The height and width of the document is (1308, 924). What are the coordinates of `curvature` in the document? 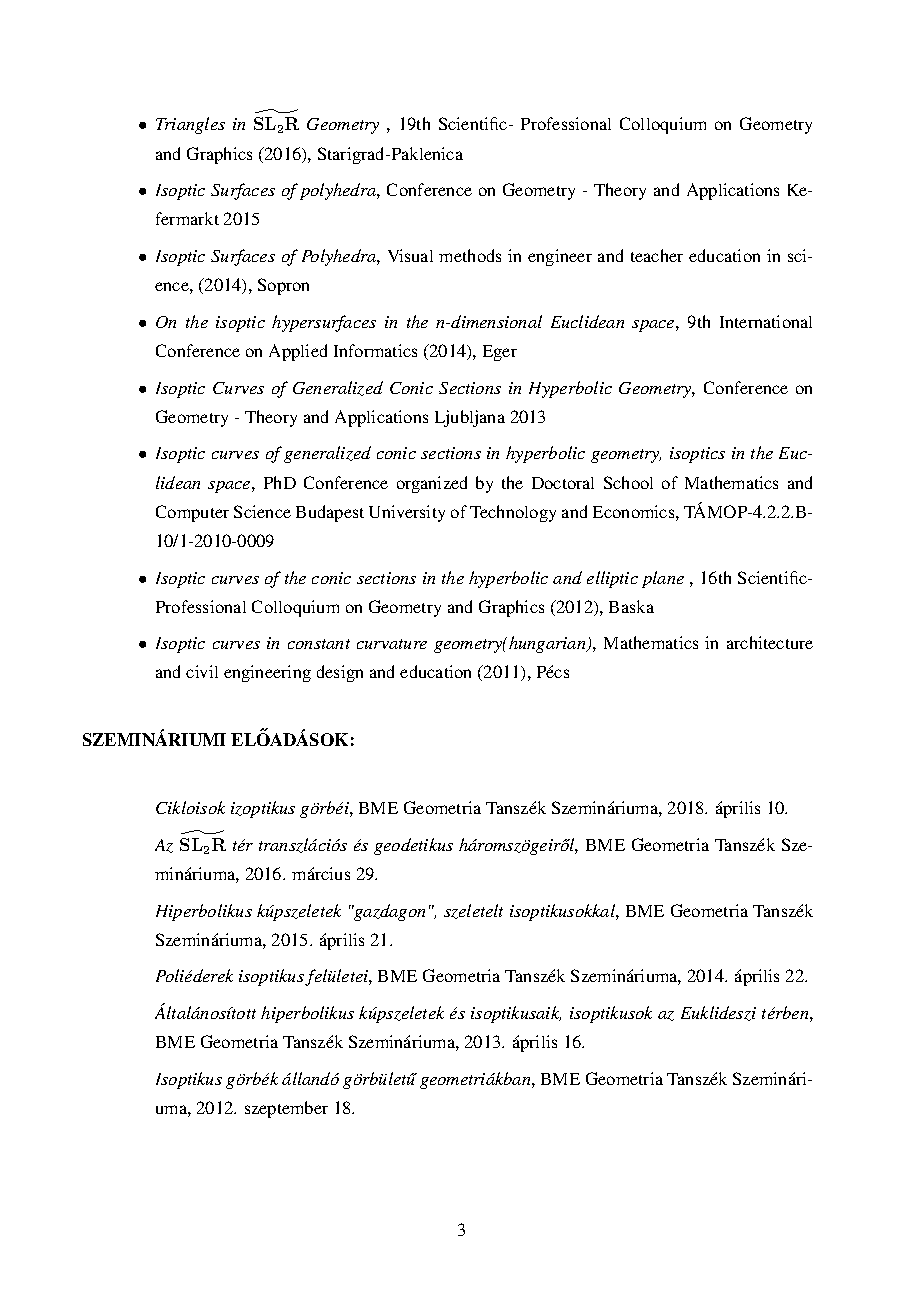 It's located at (392, 644).
